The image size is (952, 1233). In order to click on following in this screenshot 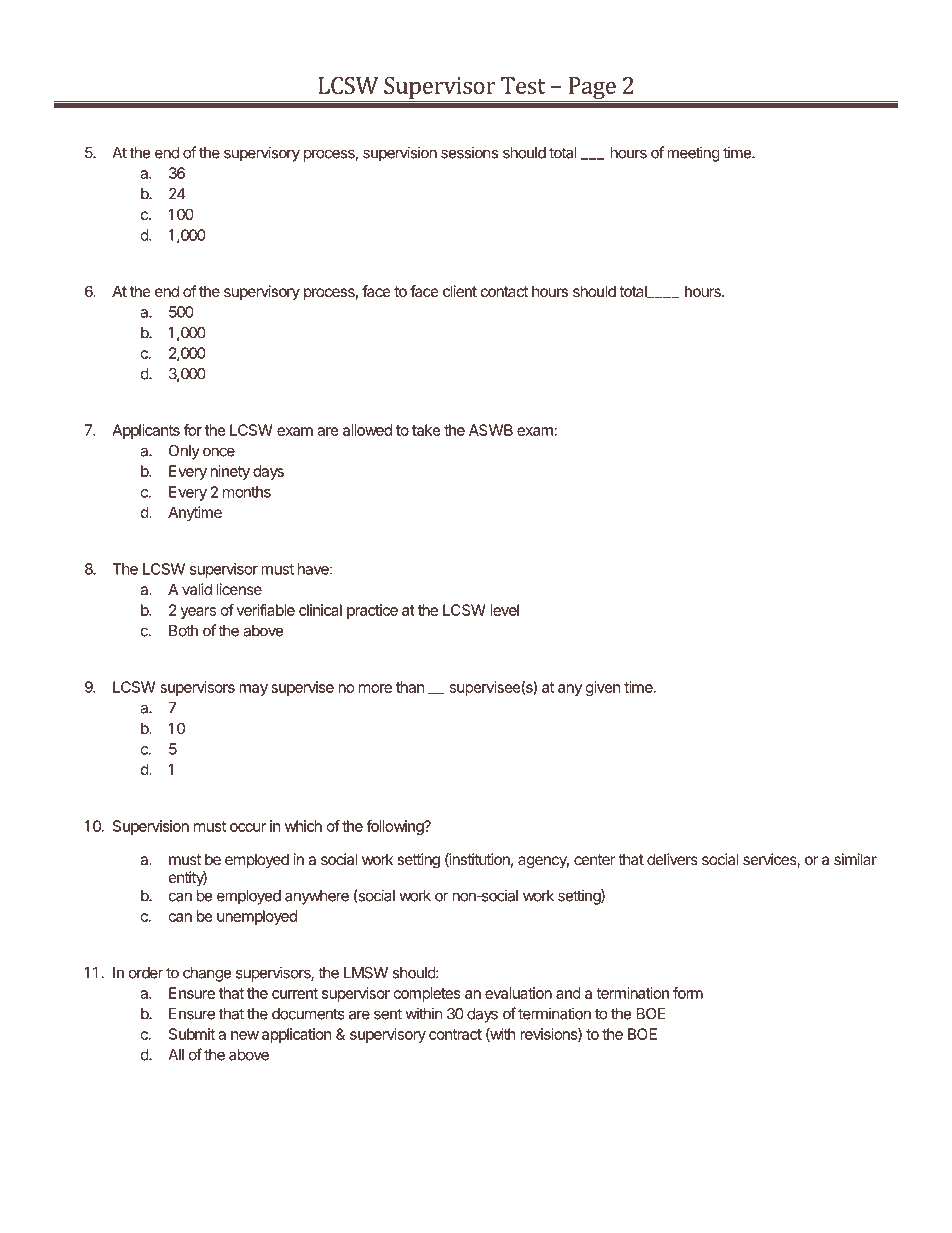, I will do `click(395, 827)`.
